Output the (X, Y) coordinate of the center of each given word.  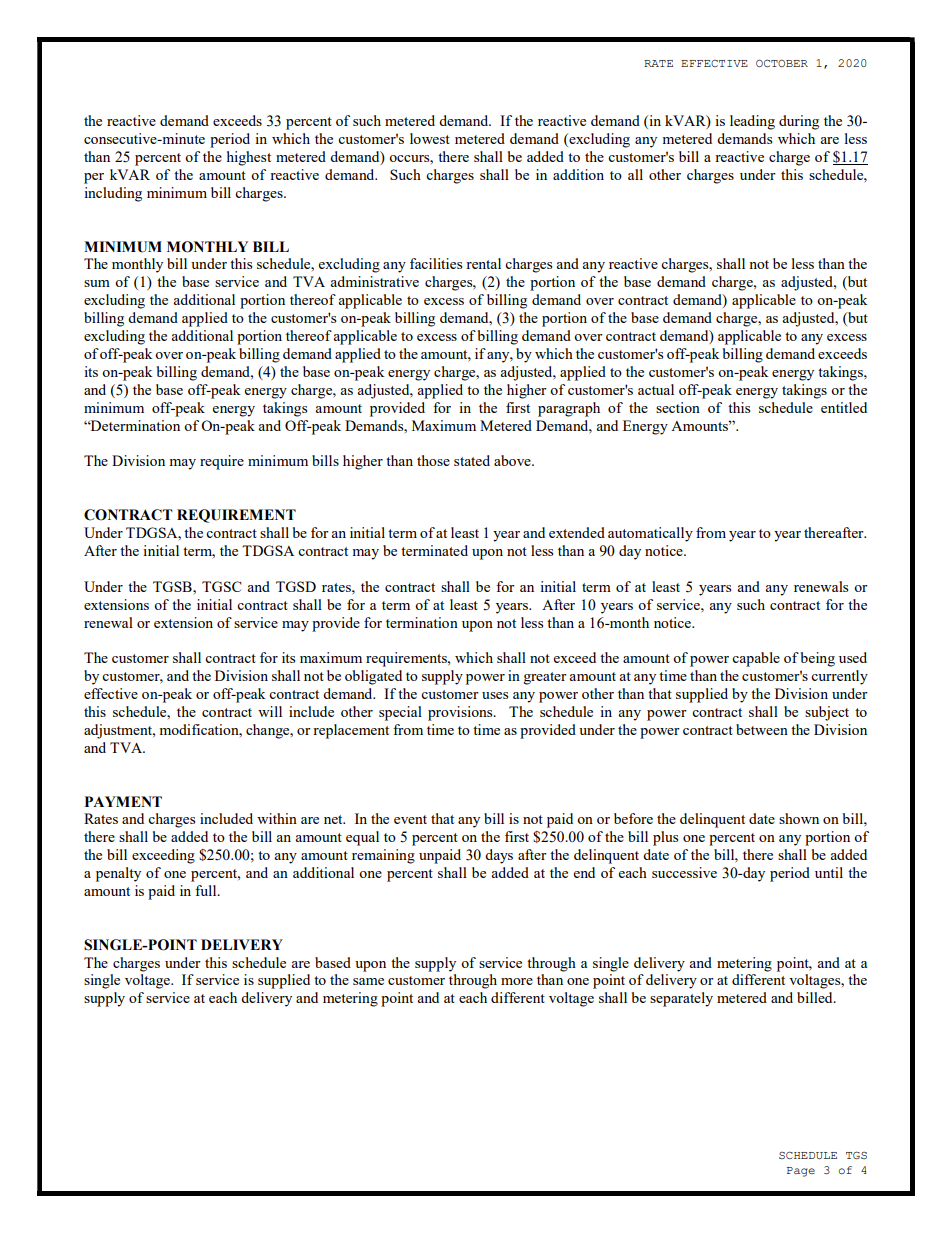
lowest (430, 138)
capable (756, 659)
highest (249, 158)
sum (97, 283)
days (499, 856)
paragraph (569, 409)
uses (495, 695)
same (368, 981)
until (829, 872)
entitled (844, 407)
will (270, 711)
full (207, 890)
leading (752, 122)
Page (801, 1172)
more (517, 981)
